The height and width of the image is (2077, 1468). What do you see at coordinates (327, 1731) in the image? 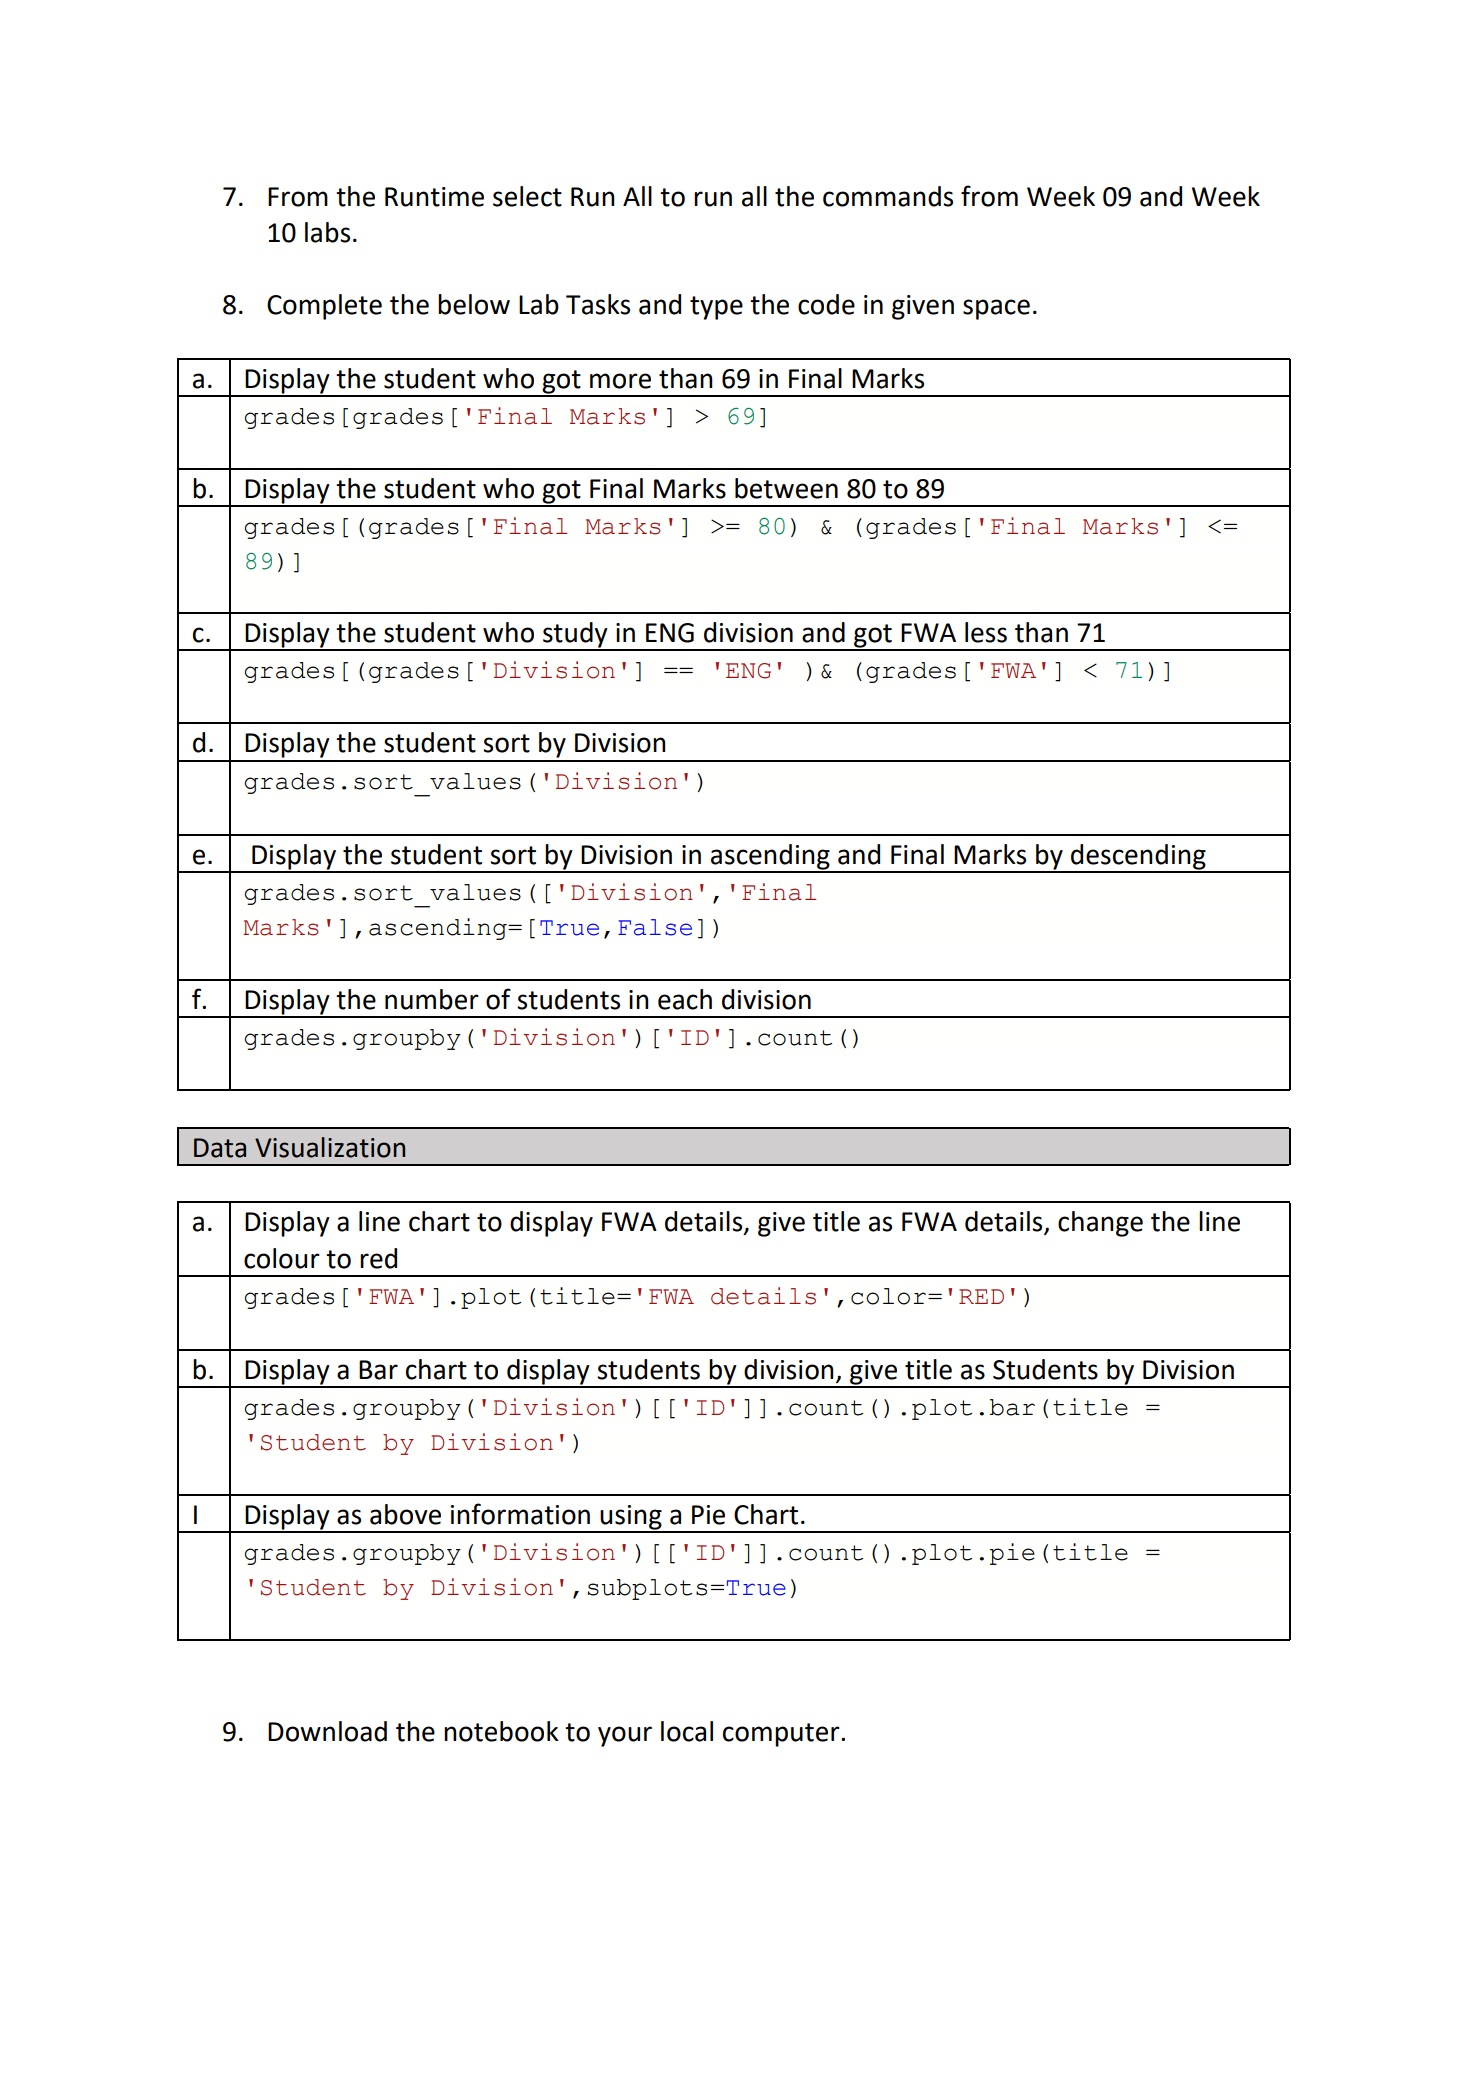
I see `Download` at bounding box center [327, 1731].
